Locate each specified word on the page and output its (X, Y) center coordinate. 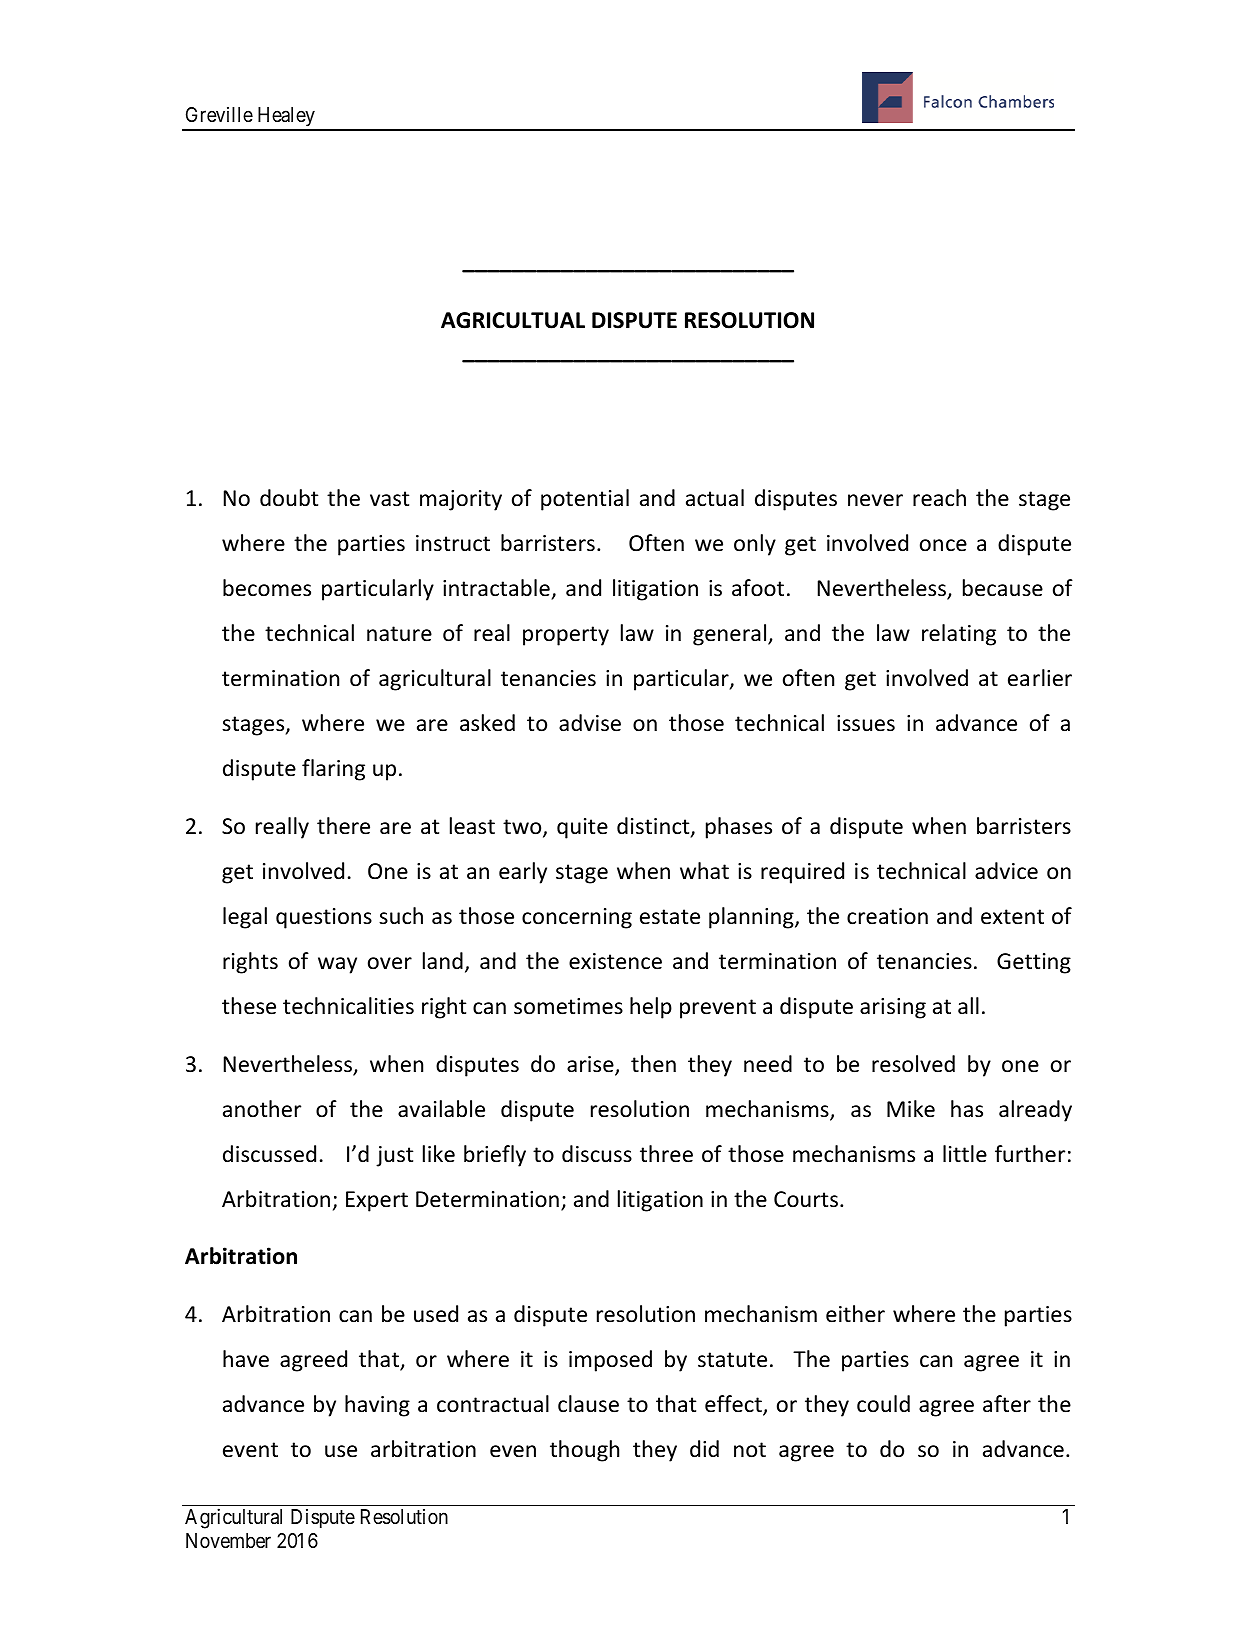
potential (585, 500)
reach (939, 498)
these (249, 1006)
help (651, 1008)
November (228, 1540)
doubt (289, 498)
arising (893, 1008)
